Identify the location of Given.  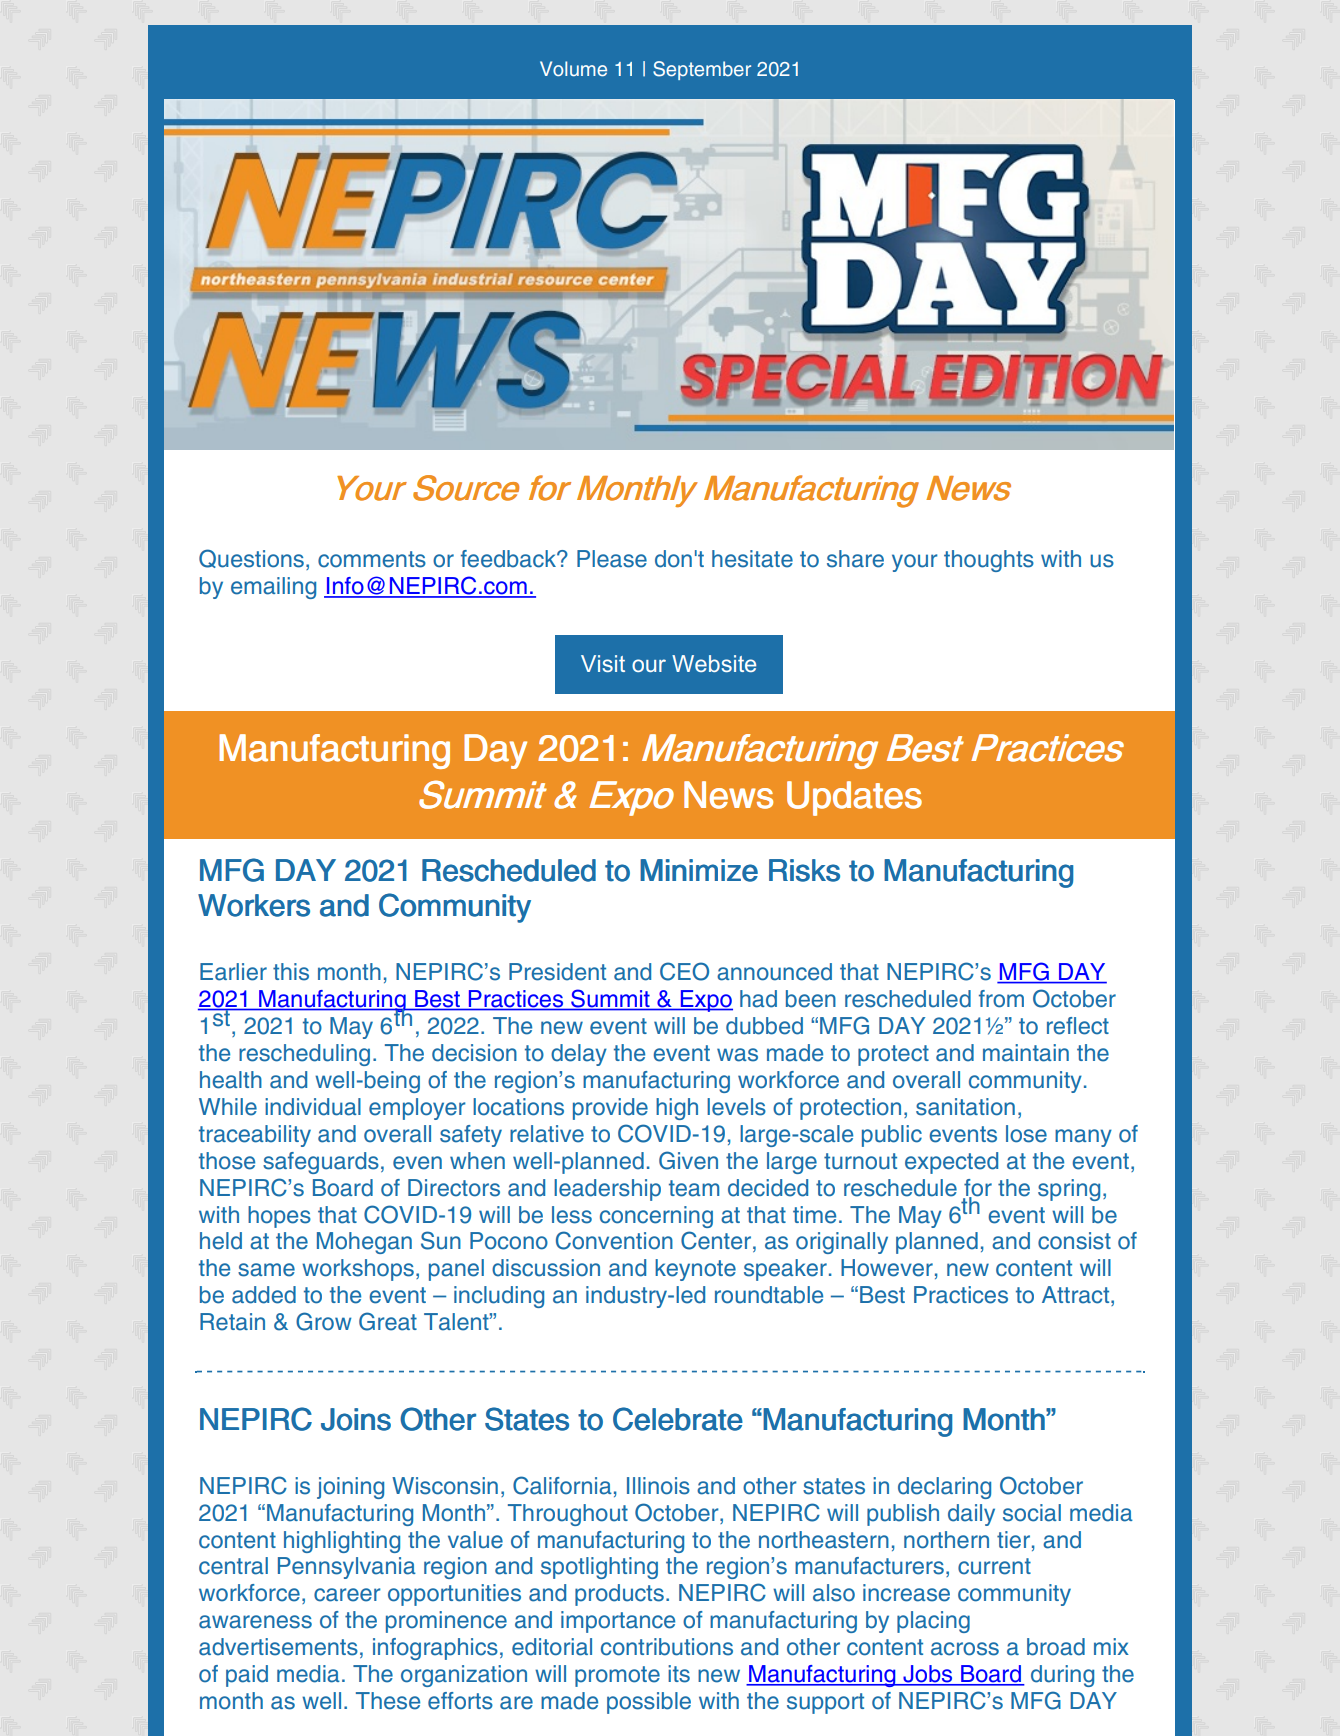
(688, 1160).
